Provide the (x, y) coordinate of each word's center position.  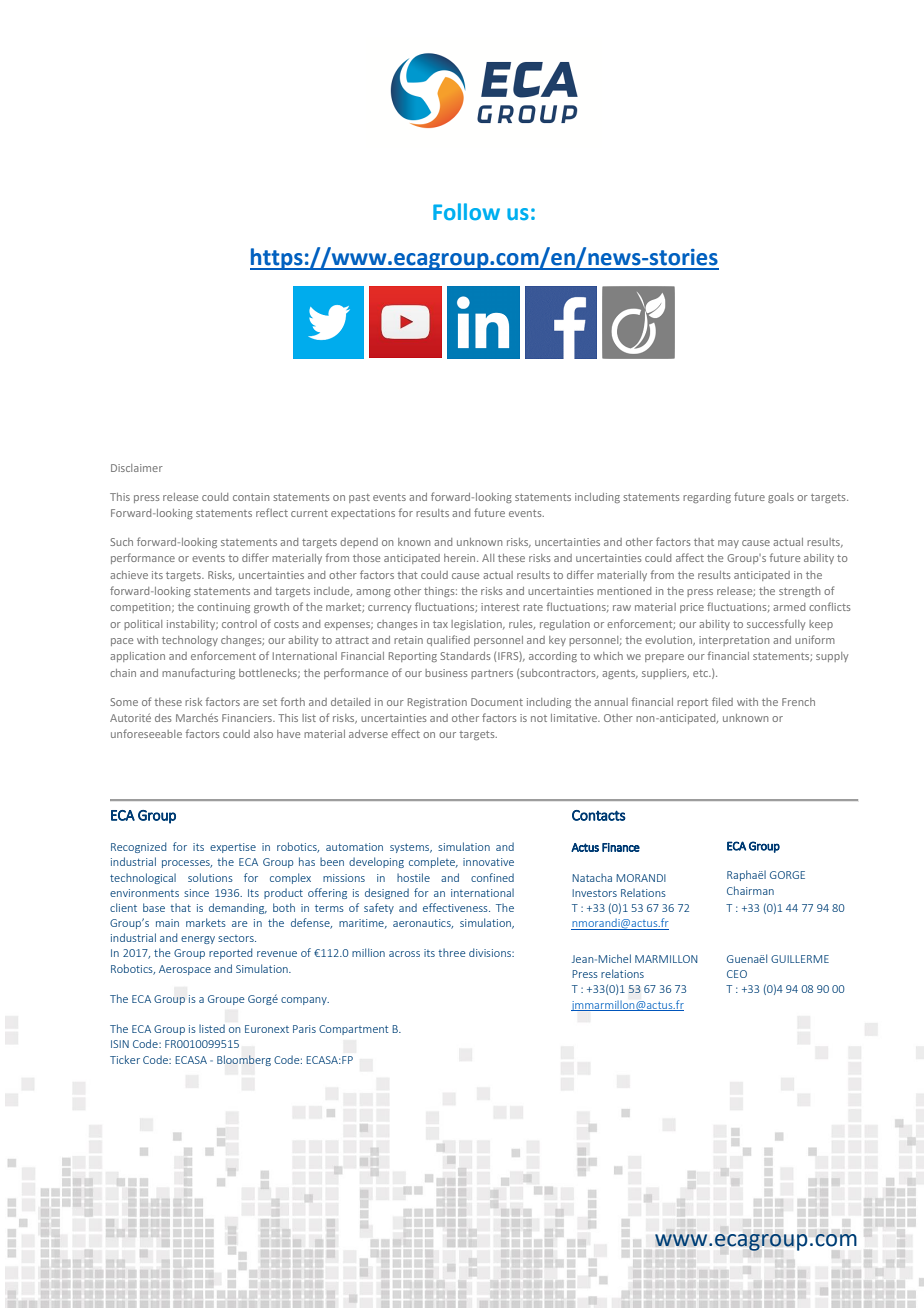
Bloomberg (244, 1060)
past (359, 498)
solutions (210, 877)
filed (722, 701)
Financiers (248, 718)
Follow (466, 211)
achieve (129, 575)
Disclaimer (137, 468)
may (728, 544)
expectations (363, 514)
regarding (707, 498)
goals (781, 498)
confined (492, 877)
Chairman (750, 890)
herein (461, 558)
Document (497, 702)
